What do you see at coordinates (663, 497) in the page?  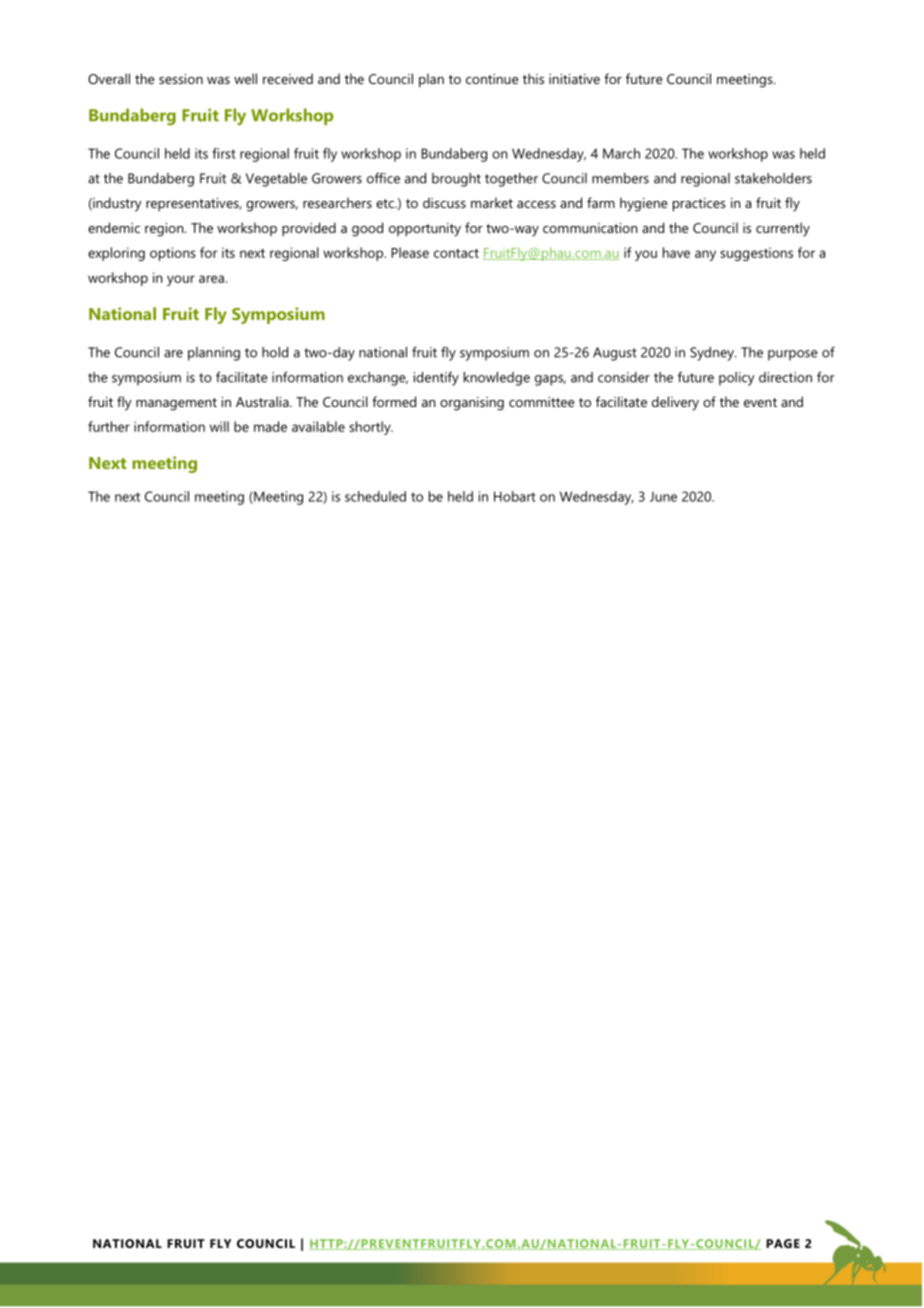 I see `June` at bounding box center [663, 497].
